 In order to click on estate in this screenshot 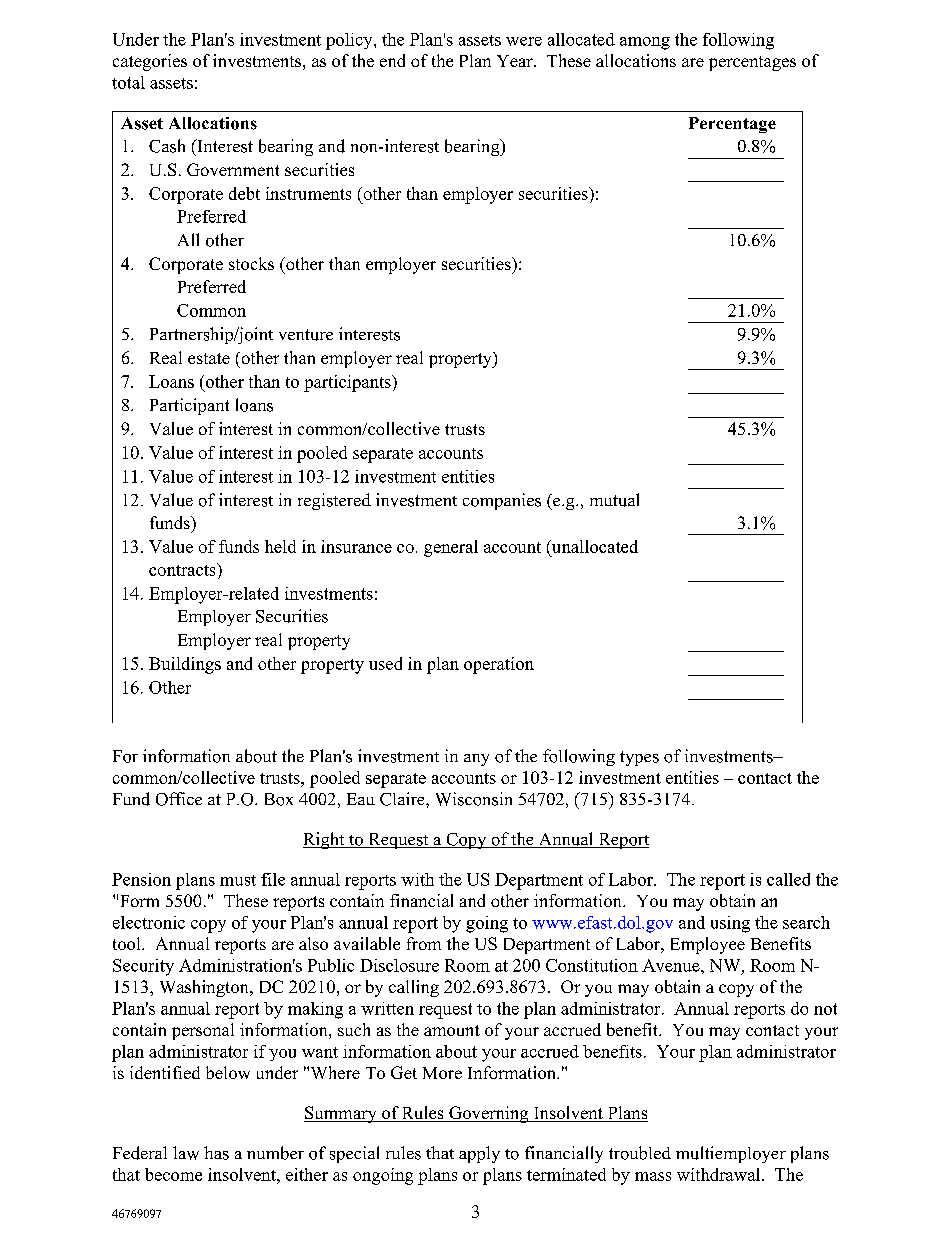, I will do `click(209, 358)`.
